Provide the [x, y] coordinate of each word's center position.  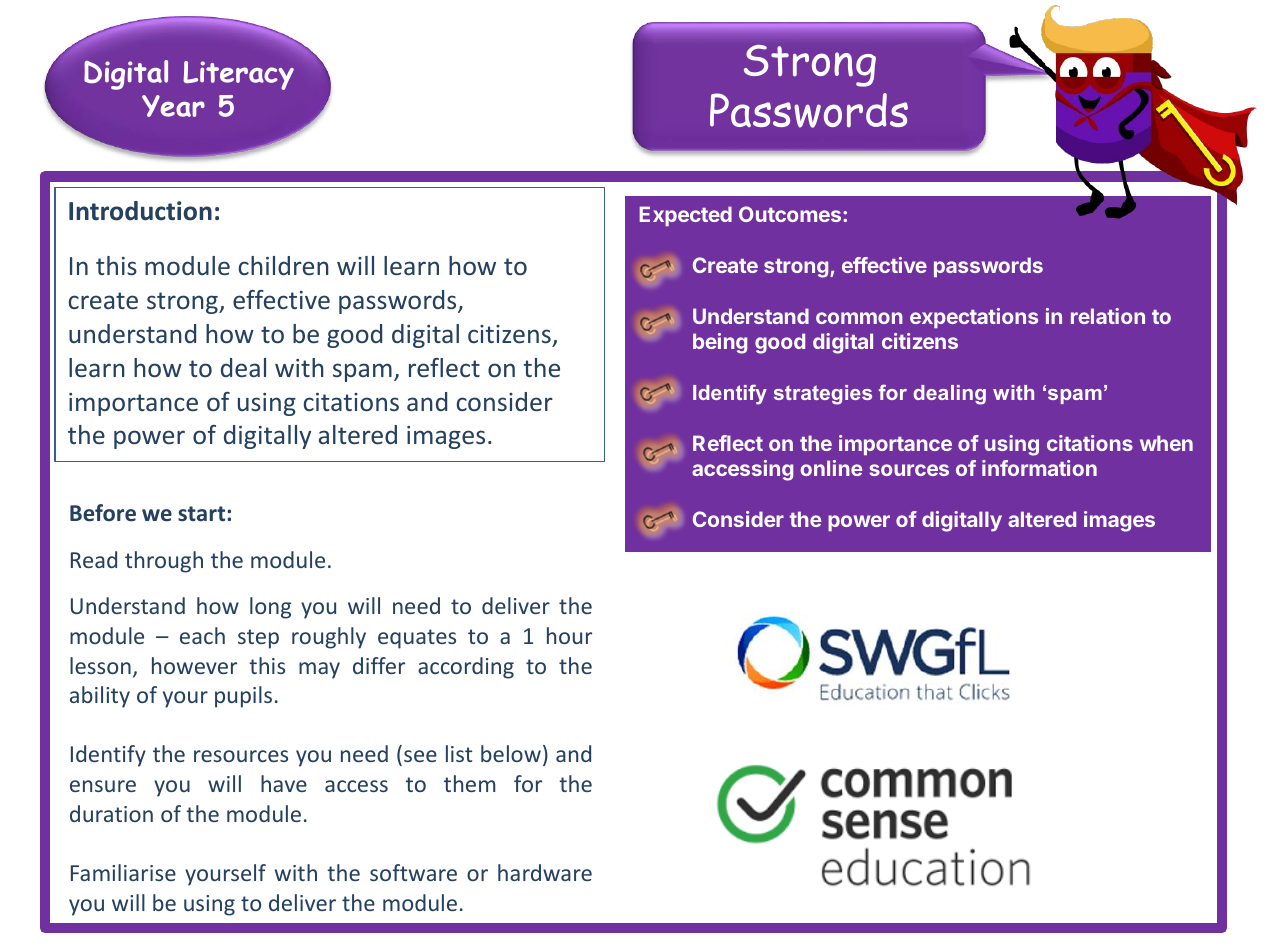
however [194, 665]
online [831, 468]
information [1039, 468]
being [720, 343]
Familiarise [123, 872]
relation [1108, 316]
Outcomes [790, 214]
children [283, 265]
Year [173, 106]
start [203, 513]
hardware [545, 872]
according [466, 668]
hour [569, 635]
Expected [685, 216]
